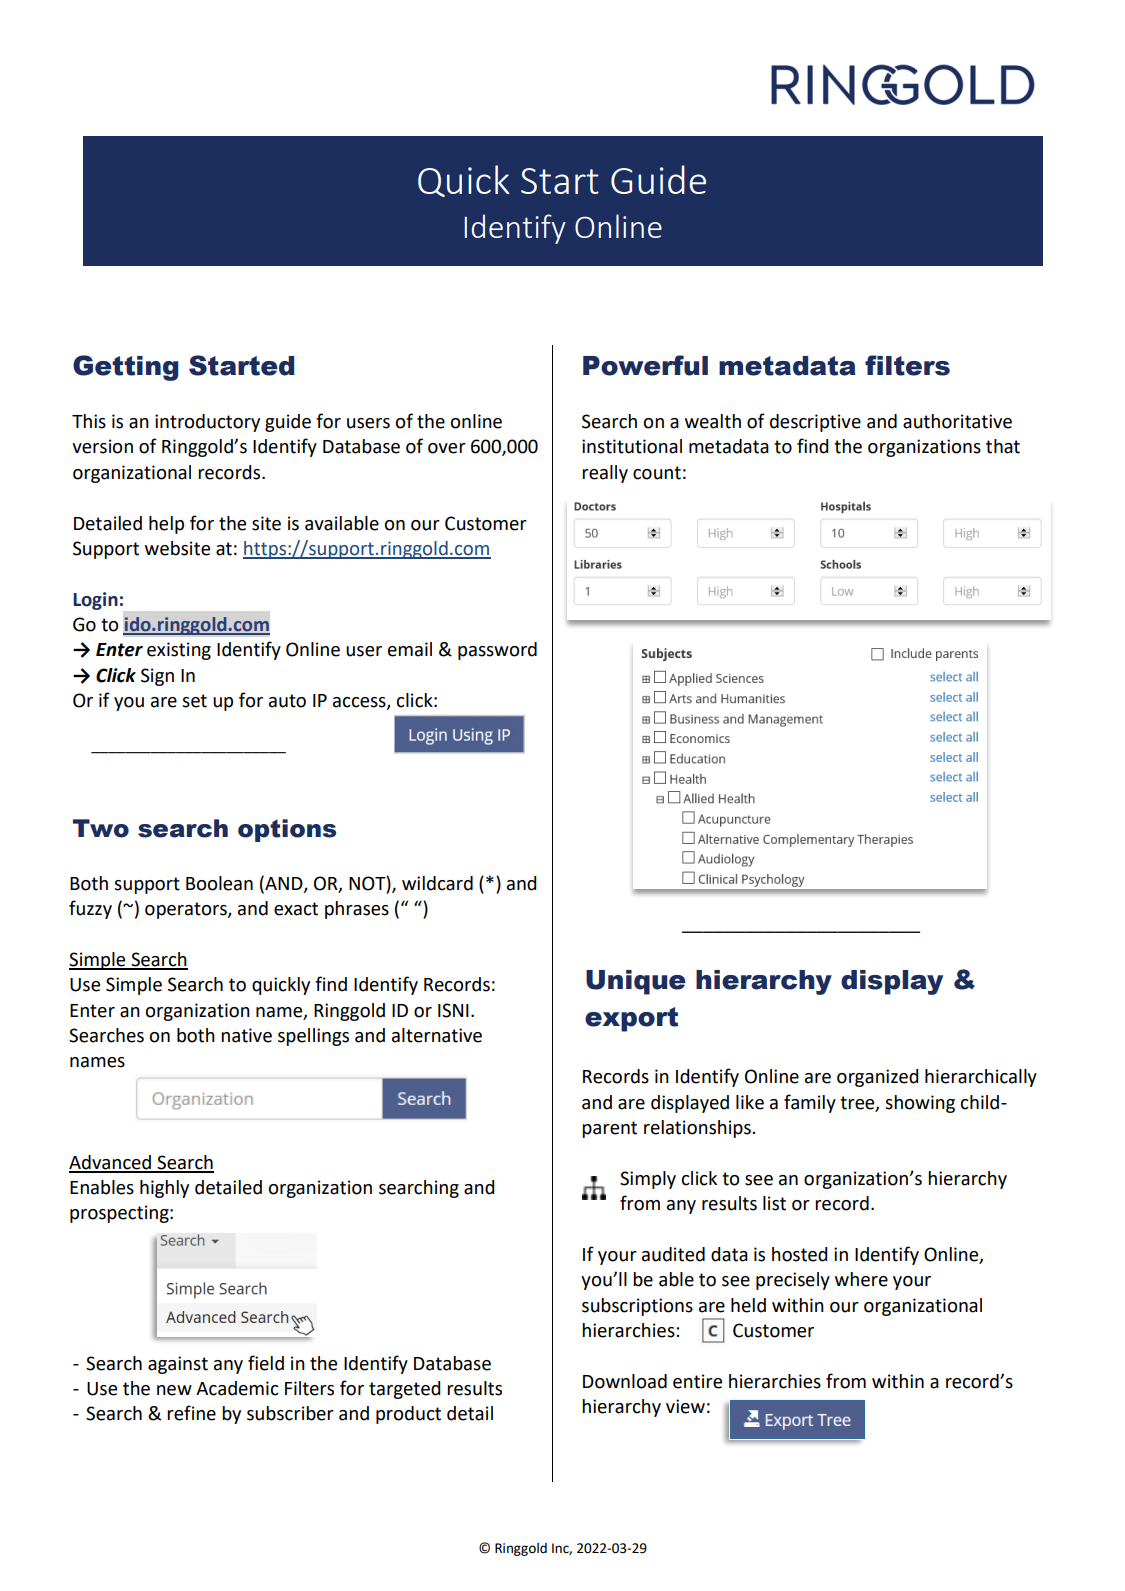 The height and width of the screenshot is (1591, 1125). I want to click on wildcard, so click(437, 883).
